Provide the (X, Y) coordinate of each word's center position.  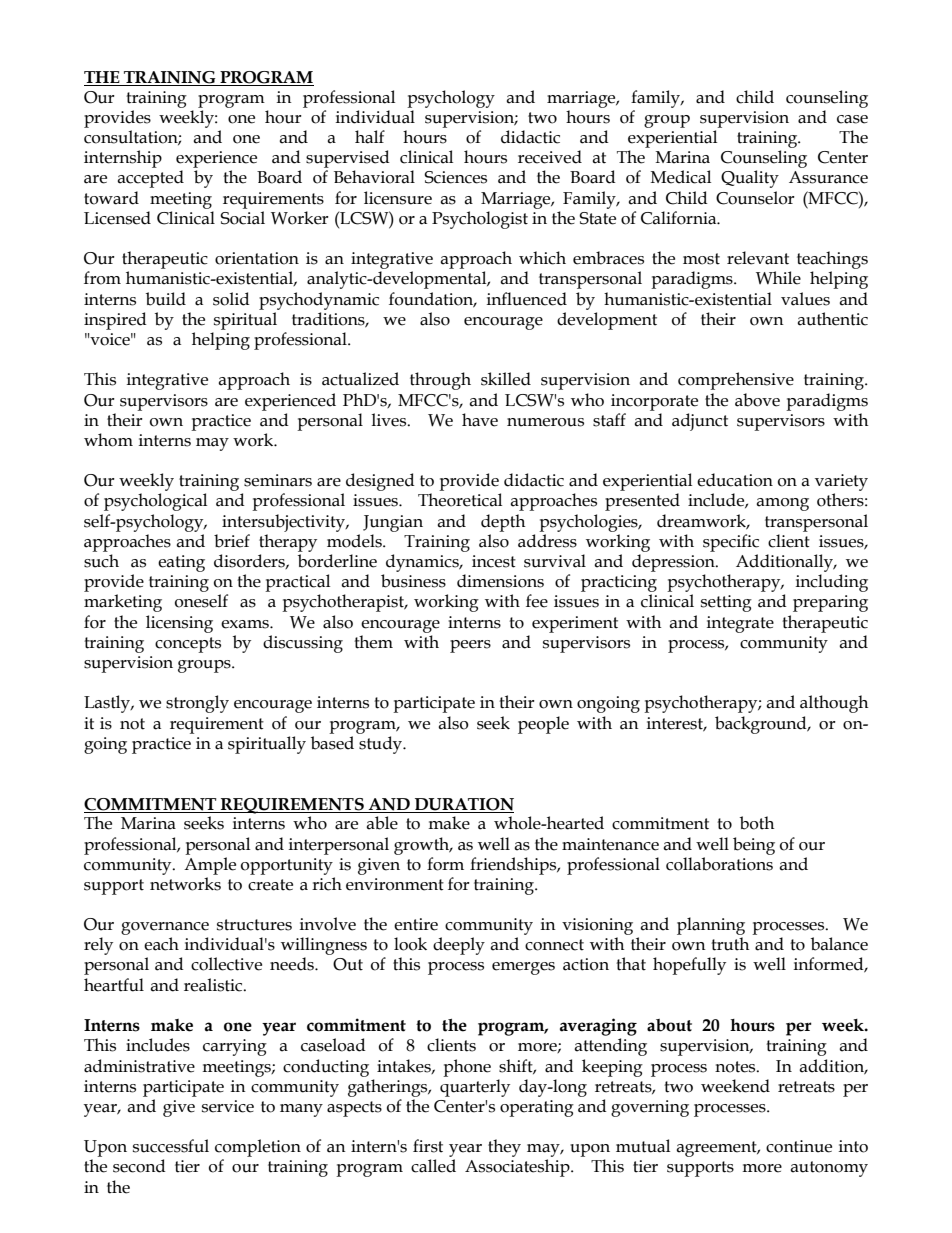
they (504, 1148)
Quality (750, 179)
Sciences (455, 177)
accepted (150, 179)
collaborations (719, 864)
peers (470, 646)
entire (416, 924)
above (757, 400)
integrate (740, 624)
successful (171, 1146)
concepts (188, 645)
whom (108, 440)
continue (799, 1146)
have (480, 420)
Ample (210, 866)
